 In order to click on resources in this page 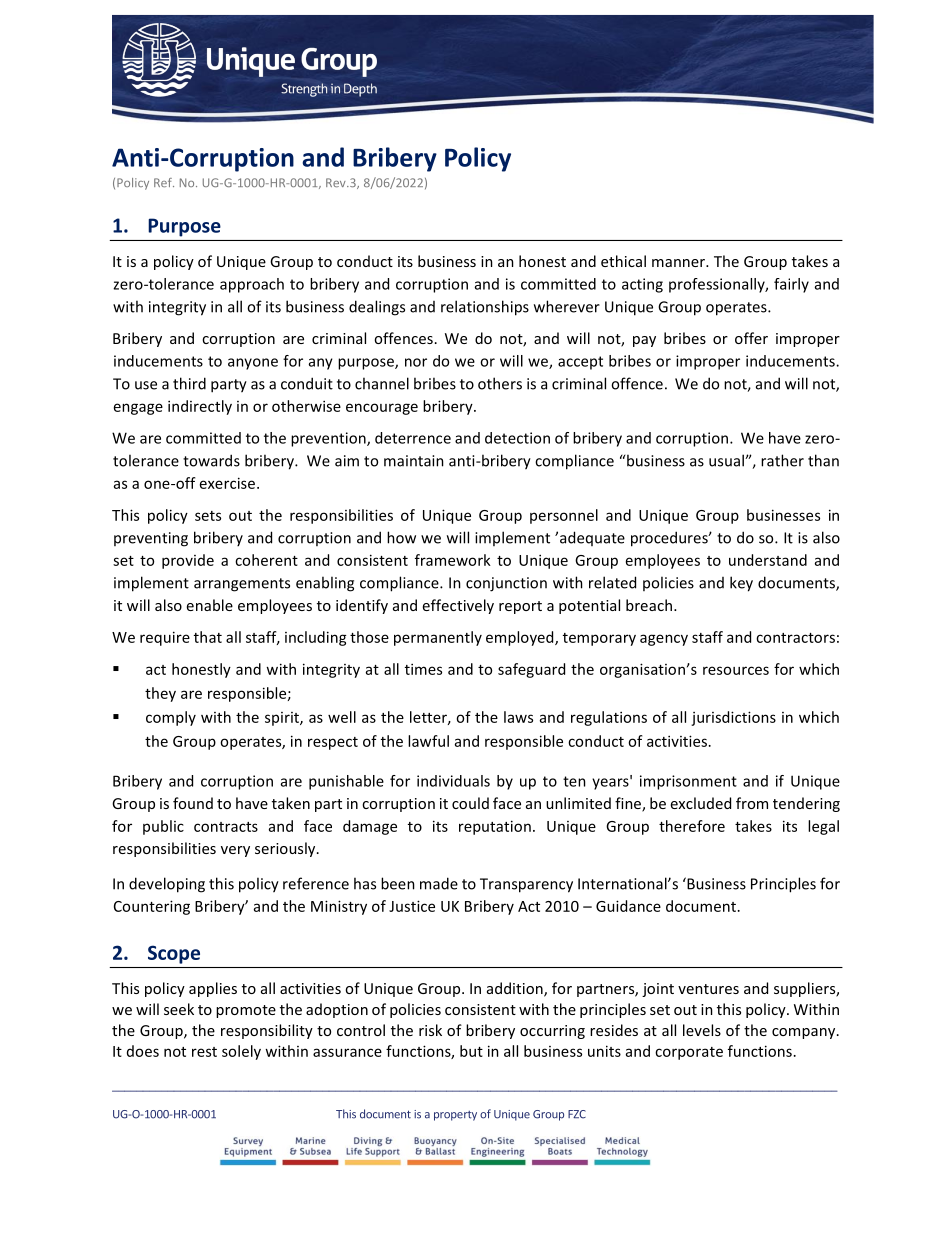, I will do `click(736, 670)`.
